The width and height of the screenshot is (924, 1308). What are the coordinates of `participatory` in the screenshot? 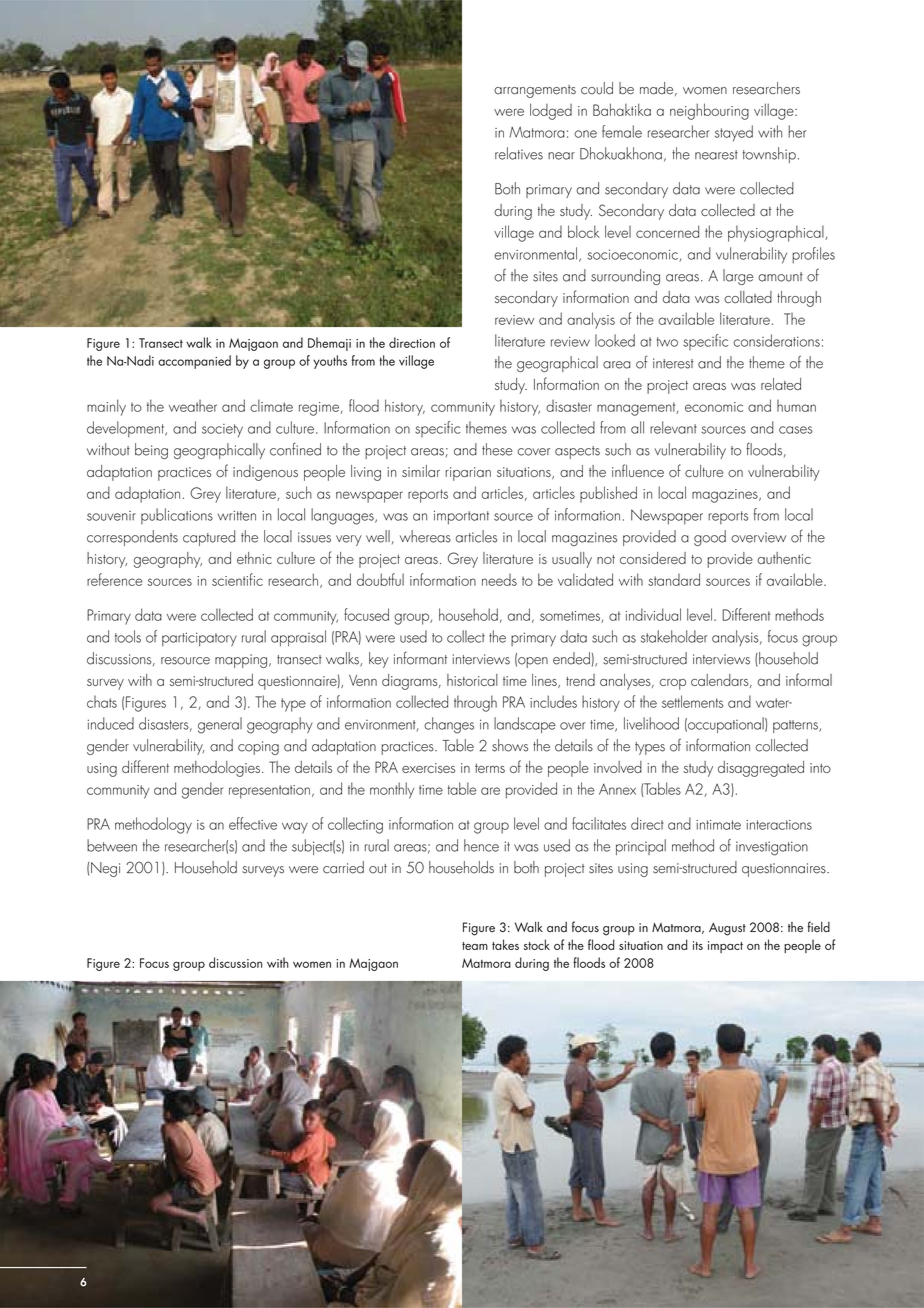 It's located at (199, 639).
